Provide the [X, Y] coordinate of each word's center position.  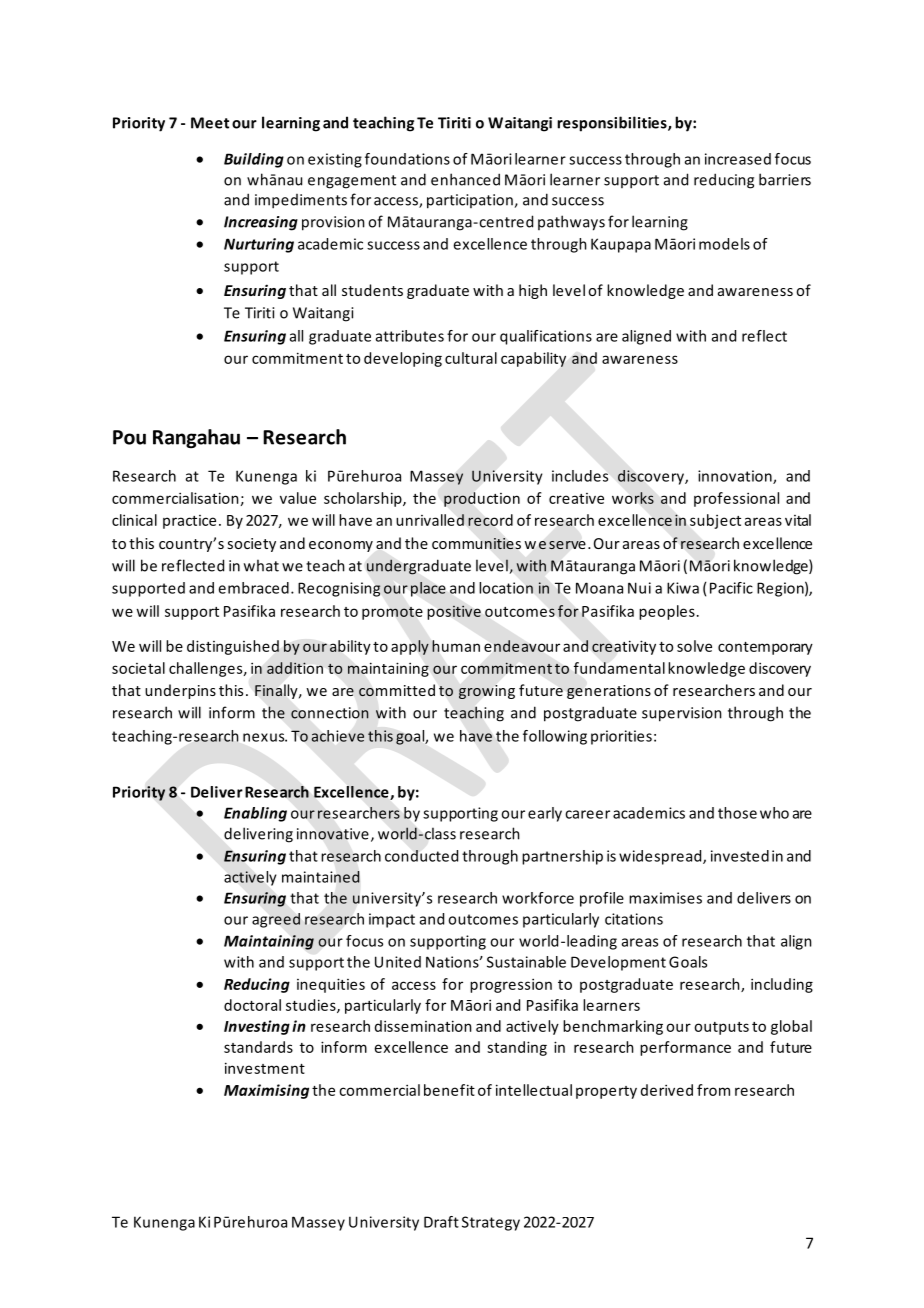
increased [738, 159]
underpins [180, 691]
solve [694, 646]
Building [254, 160]
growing [487, 692]
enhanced [465, 179]
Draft [441, 1222]
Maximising [266, 1091]
